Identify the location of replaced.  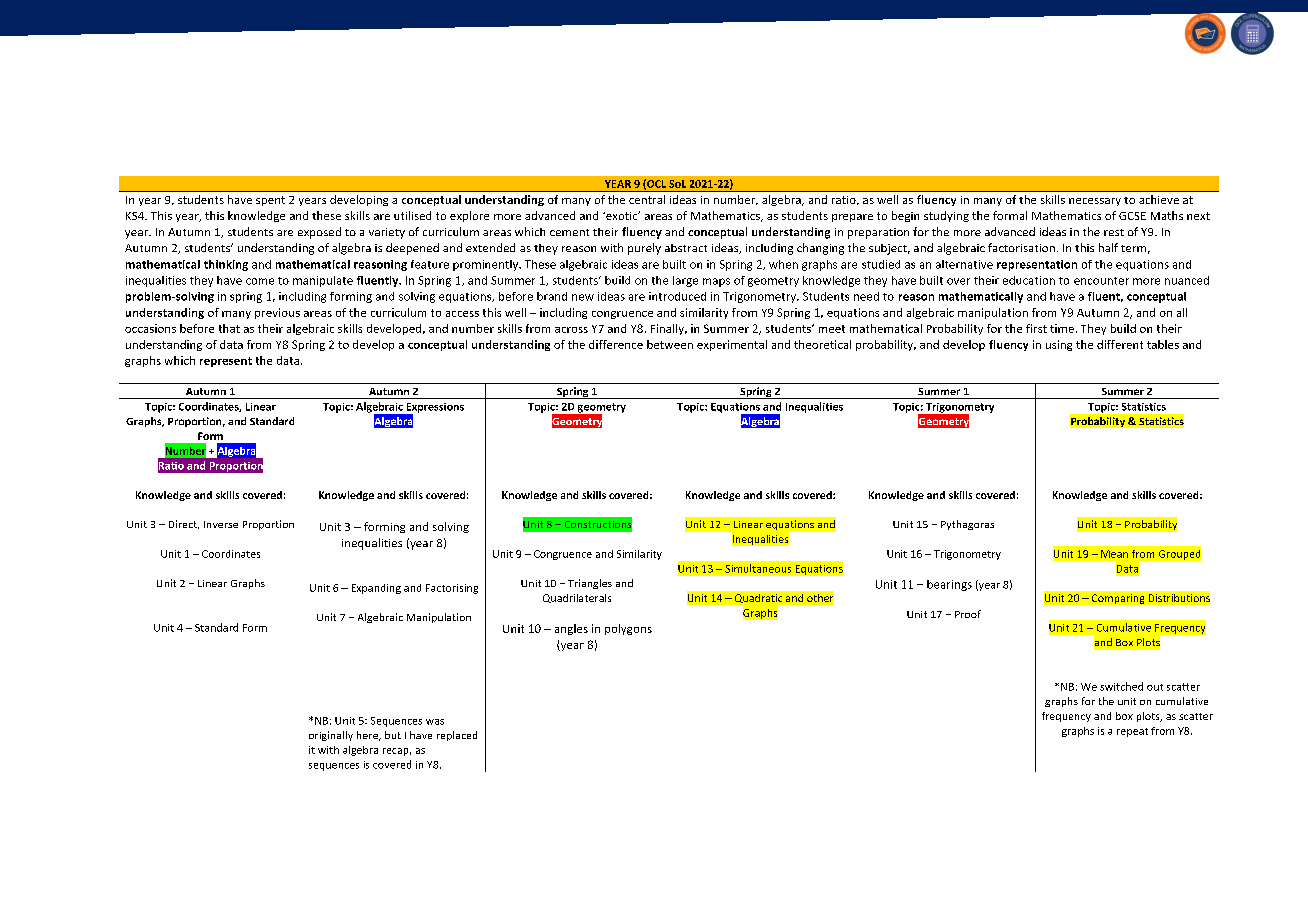
(457, 736).
